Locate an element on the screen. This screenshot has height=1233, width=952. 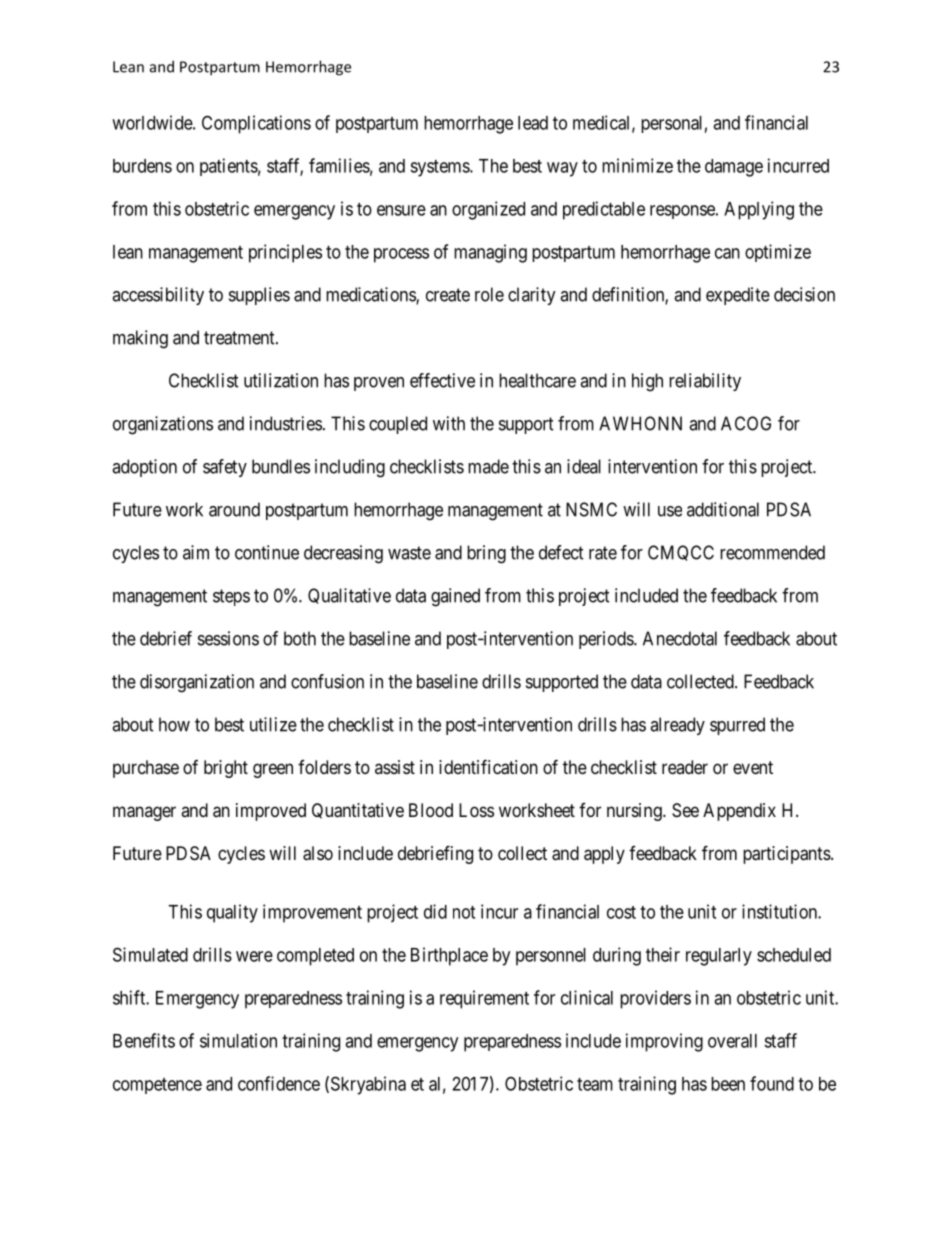
simulation is located at coordinates (238, 1040).
